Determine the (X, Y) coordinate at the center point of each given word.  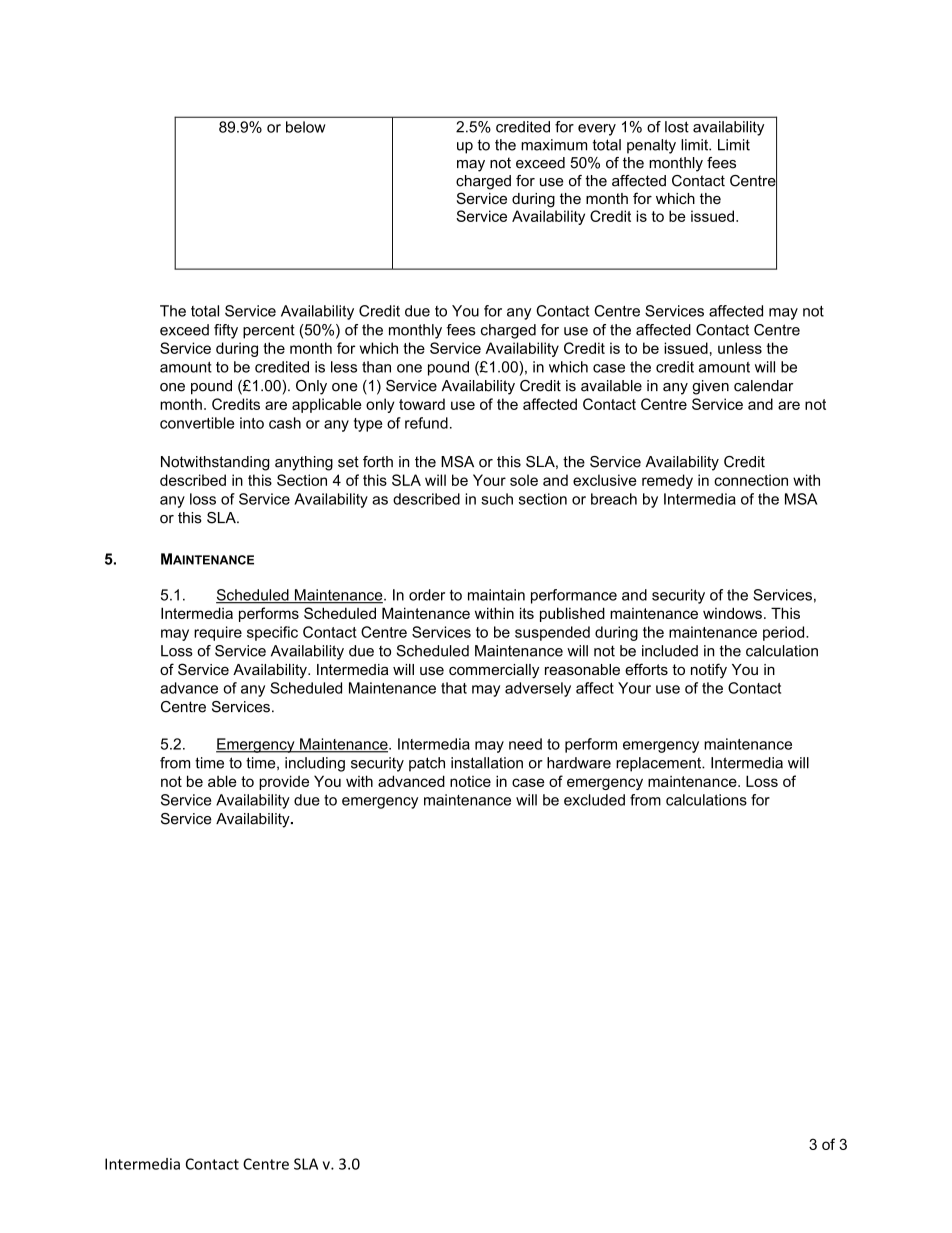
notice (470, 781)
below (306, 127)
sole (524, 480)
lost (677, 127)
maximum (554, 145)
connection (751, 480)
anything (304, 463)
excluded (594, 800)
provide (284, 782)
